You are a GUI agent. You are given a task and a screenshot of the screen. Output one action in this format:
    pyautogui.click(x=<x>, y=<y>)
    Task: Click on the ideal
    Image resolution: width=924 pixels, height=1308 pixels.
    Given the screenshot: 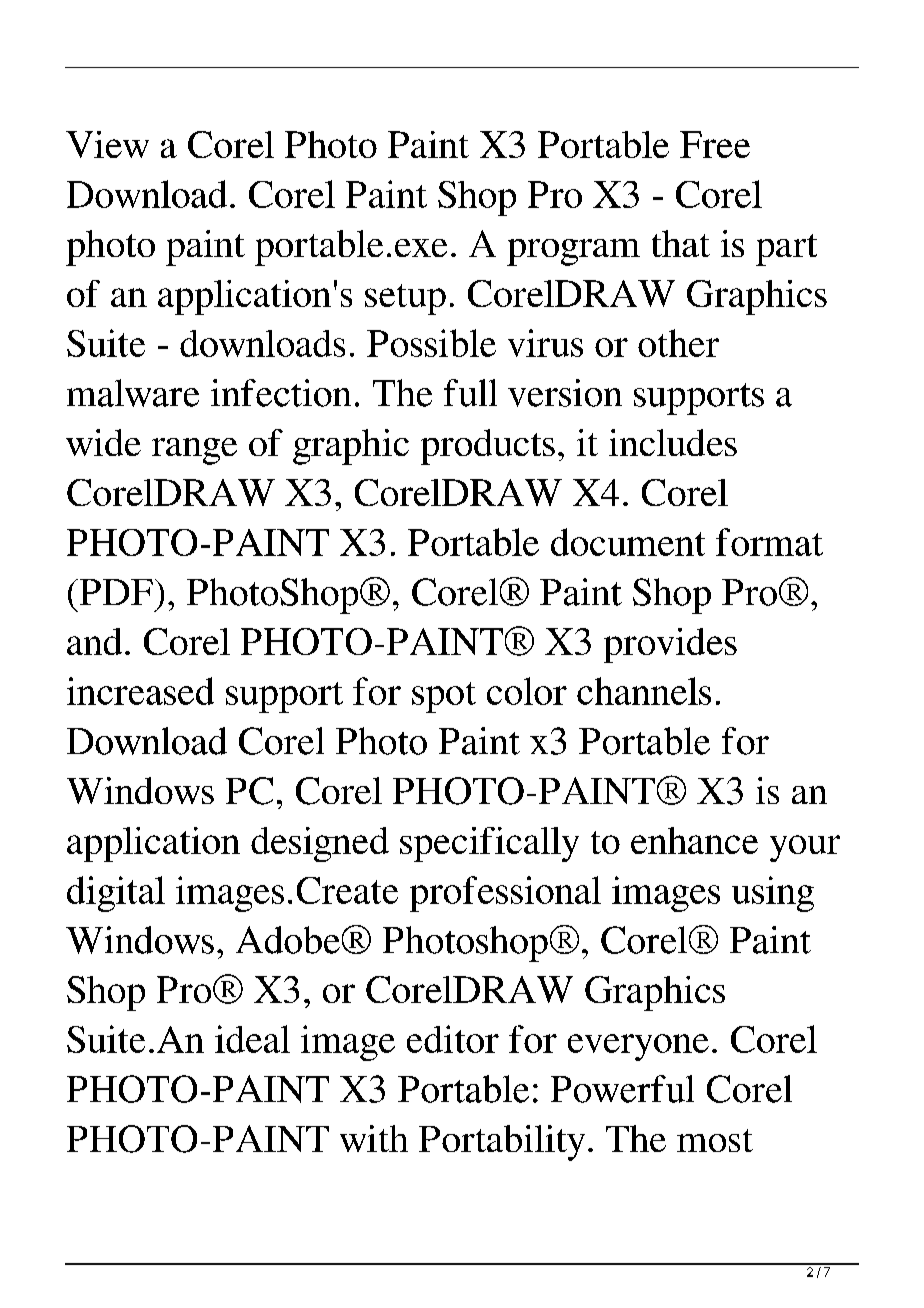 What is the action you would take?
    pyautogui.click(x=252, y=1039)
